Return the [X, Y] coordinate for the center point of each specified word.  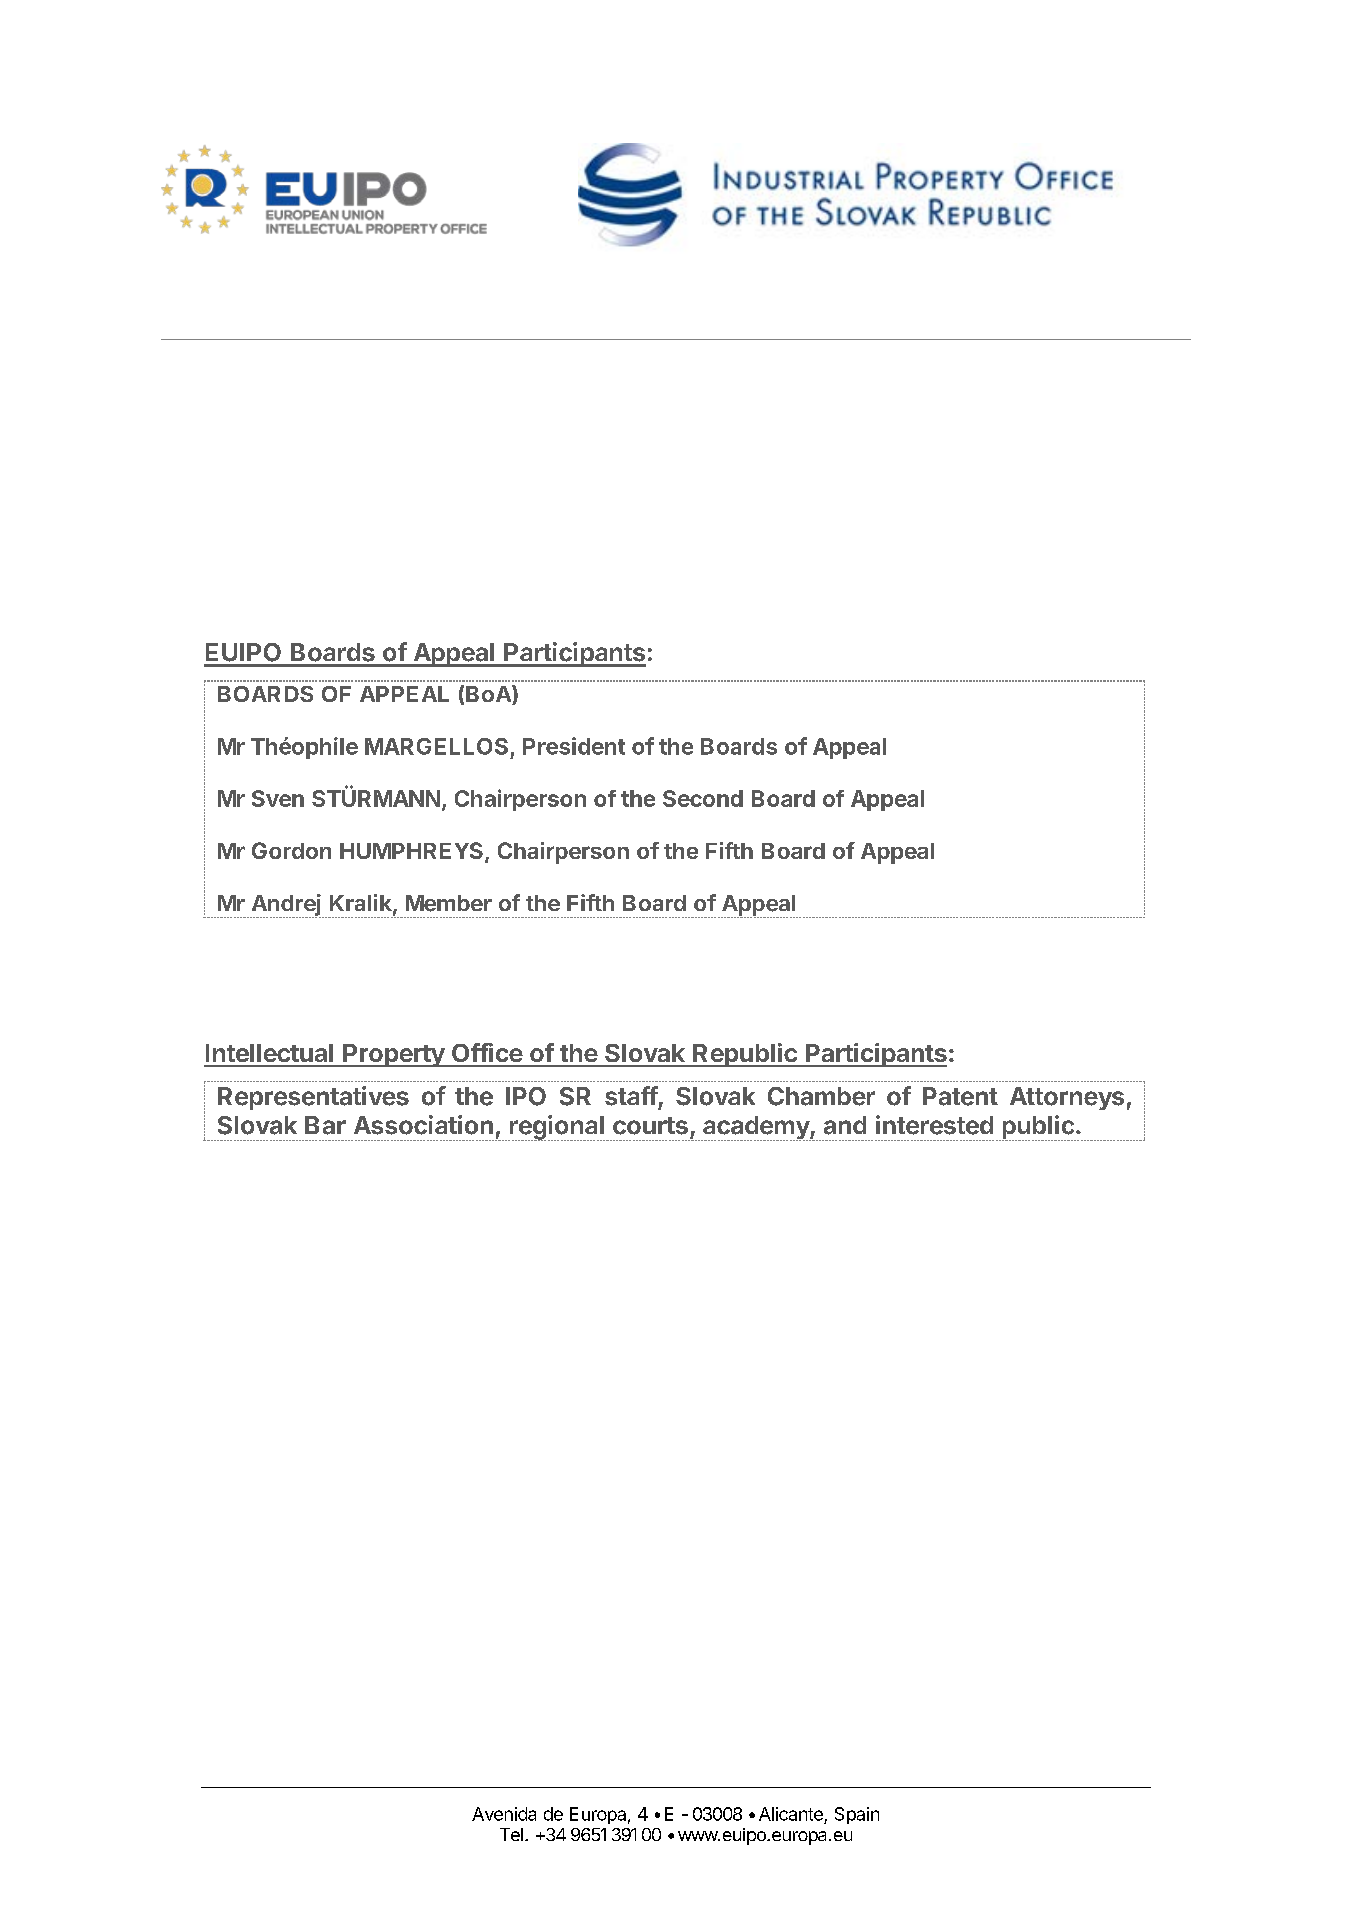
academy [756, 1128]
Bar [325, 1125]
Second [703, 798]
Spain [857, 1815]
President [574, 746]
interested [934, 1125]
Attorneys [1067, 1098]
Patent [960, 1096]
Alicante [791, 1814]
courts [650, 1126]
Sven [278, 798]
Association [423, 1125]
